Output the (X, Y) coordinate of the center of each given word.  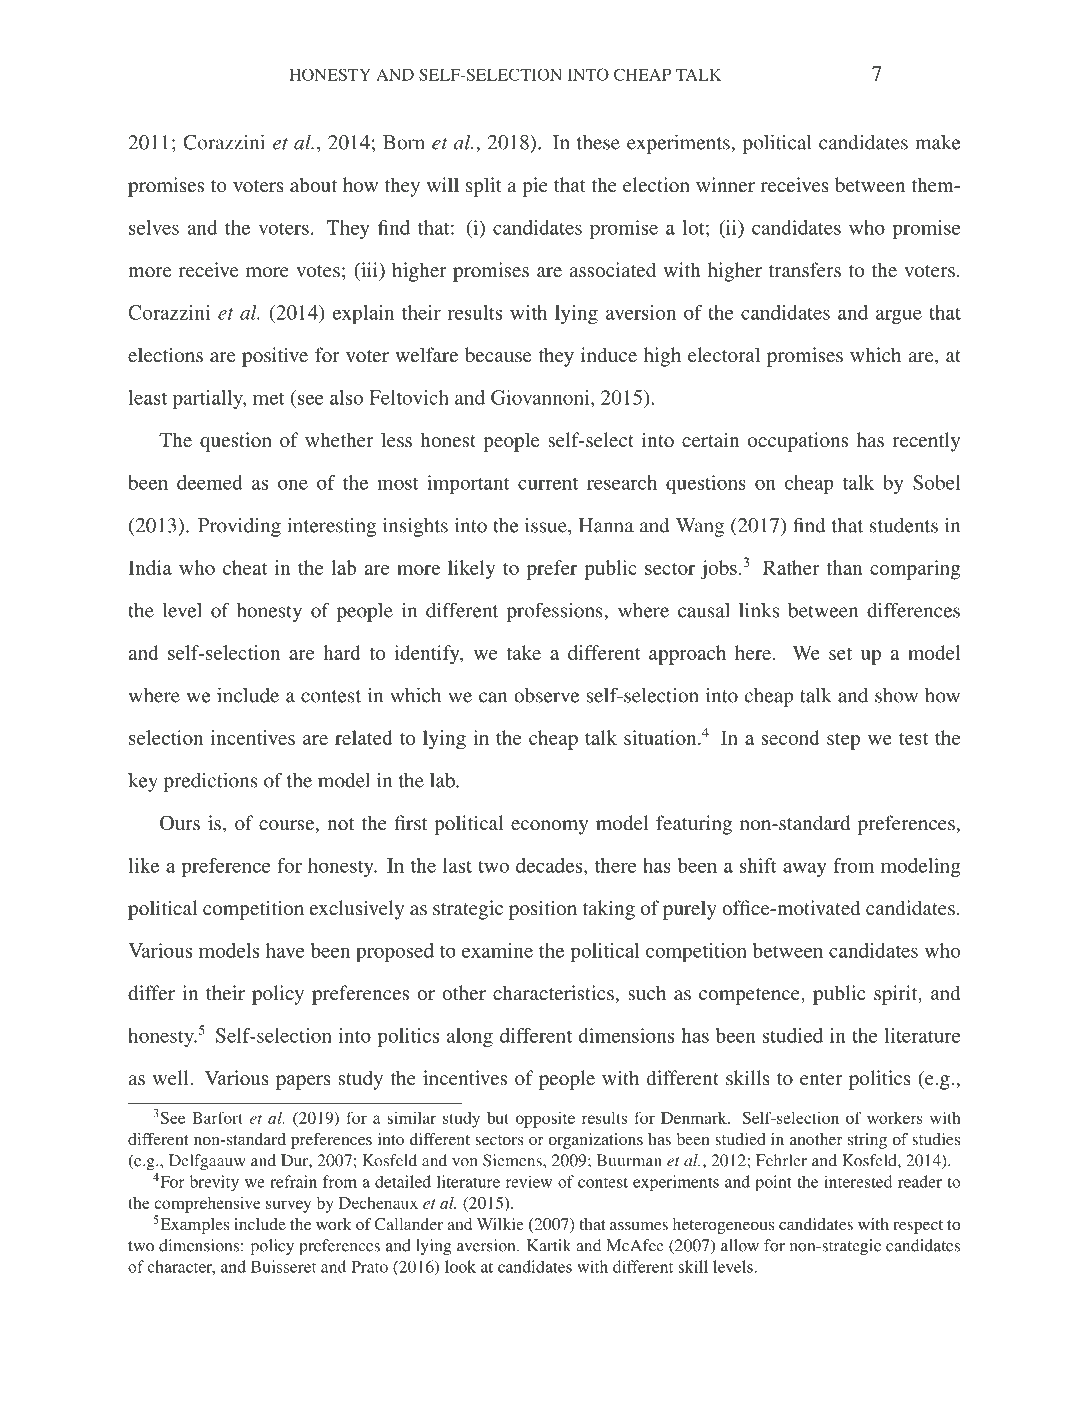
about (313, 184)
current (548, 483)
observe (546, 695)
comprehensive (207, 1205)
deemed (210, 482)
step (843, 741)
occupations (798, 442)
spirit (897, 995)
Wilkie (500, 1224)
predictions (211, 782)
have (285, 950)
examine (497, 950)
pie (535, 187)
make (938, 142)
